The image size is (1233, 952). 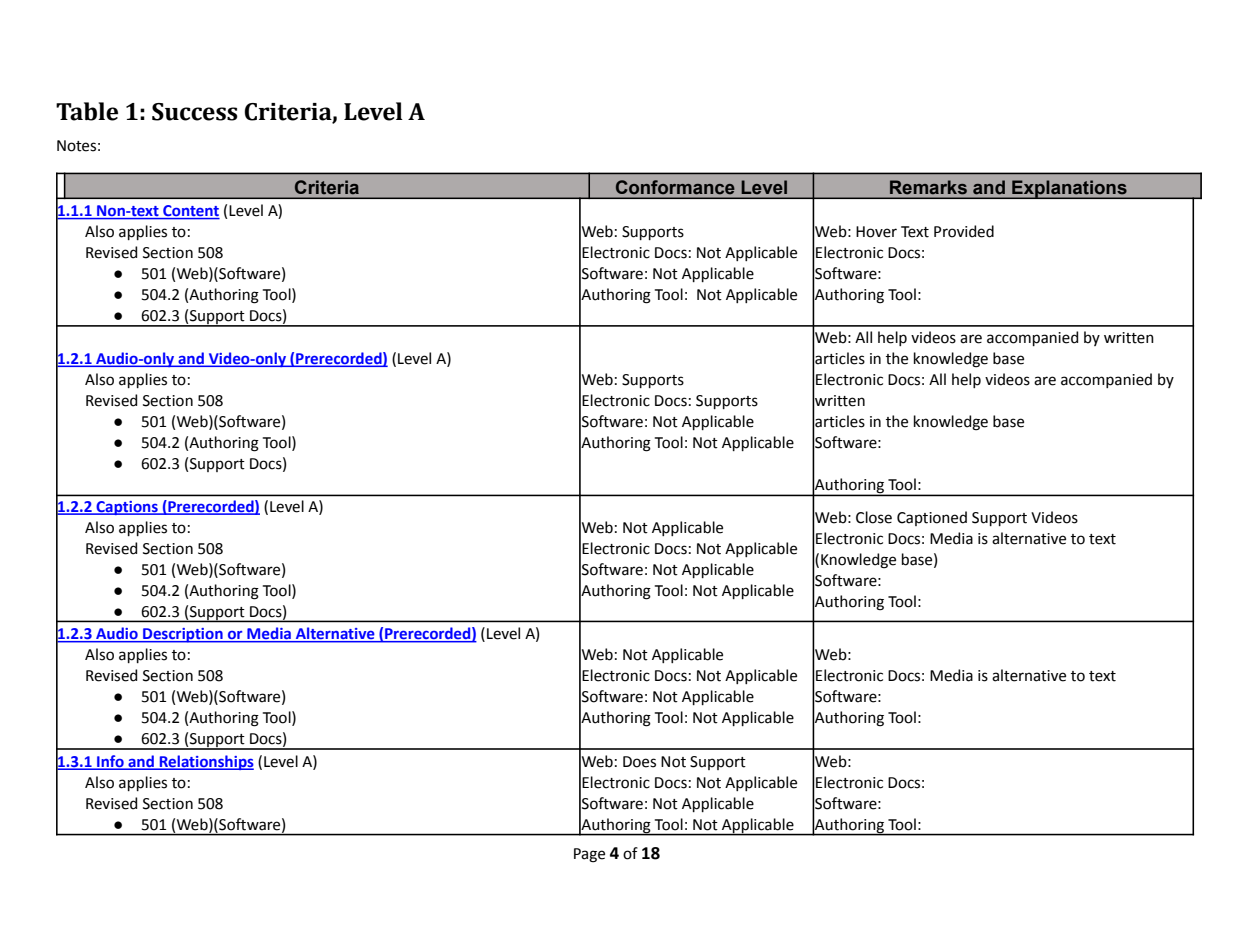 I want to click on Hover, so click(x=876, y=232).
